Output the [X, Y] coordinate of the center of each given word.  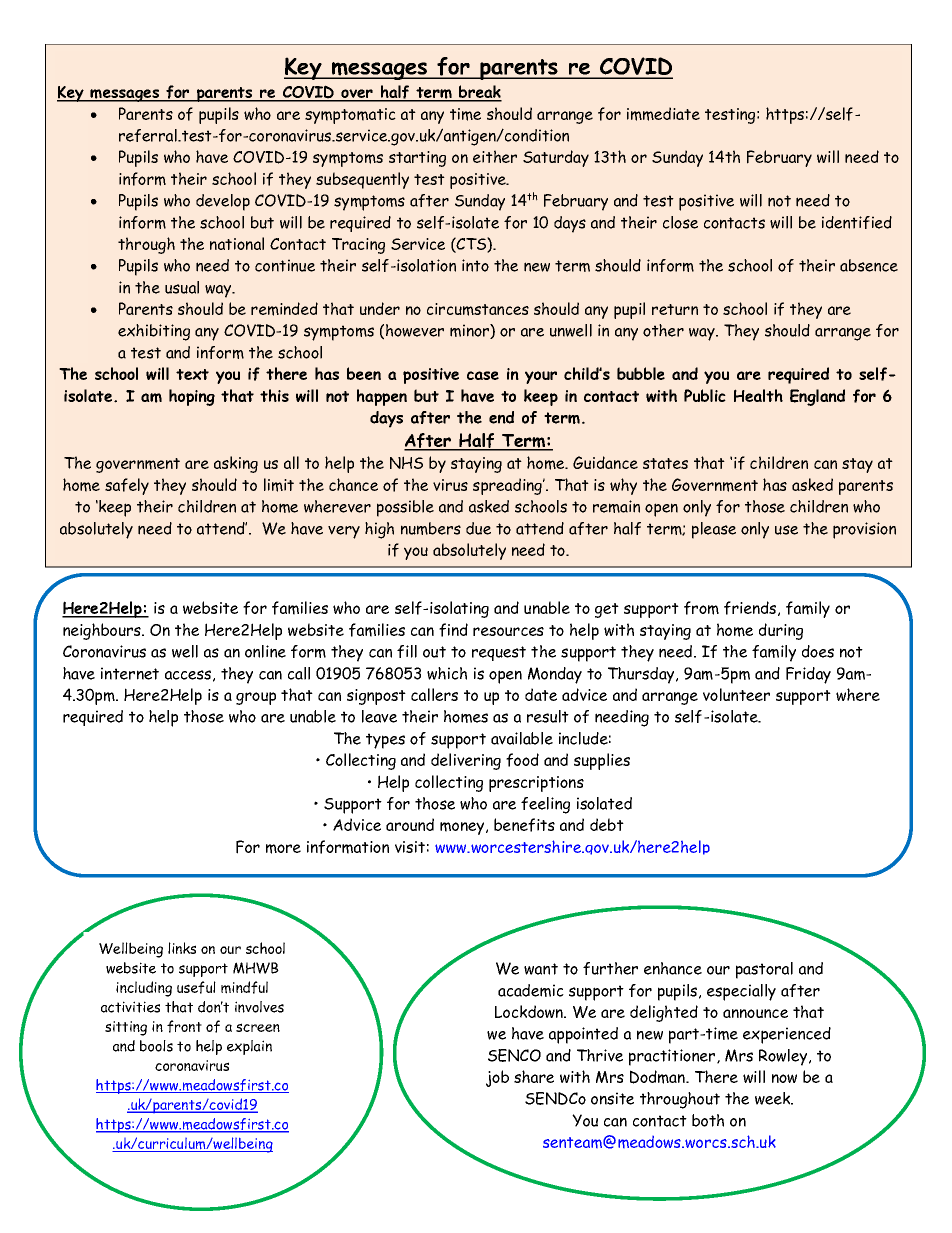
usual [182, 287]
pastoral [764, 970]
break [479, 93]
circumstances [478, 309]
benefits [524, 825]
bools [156, 1046]
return [675, 309]
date [541, 694]
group [256, 698]
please [714, 530]
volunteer [736, 694]
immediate [663, 114]
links [182, 948]
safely [127, 486]
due [478, 528]
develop [223, 202]
